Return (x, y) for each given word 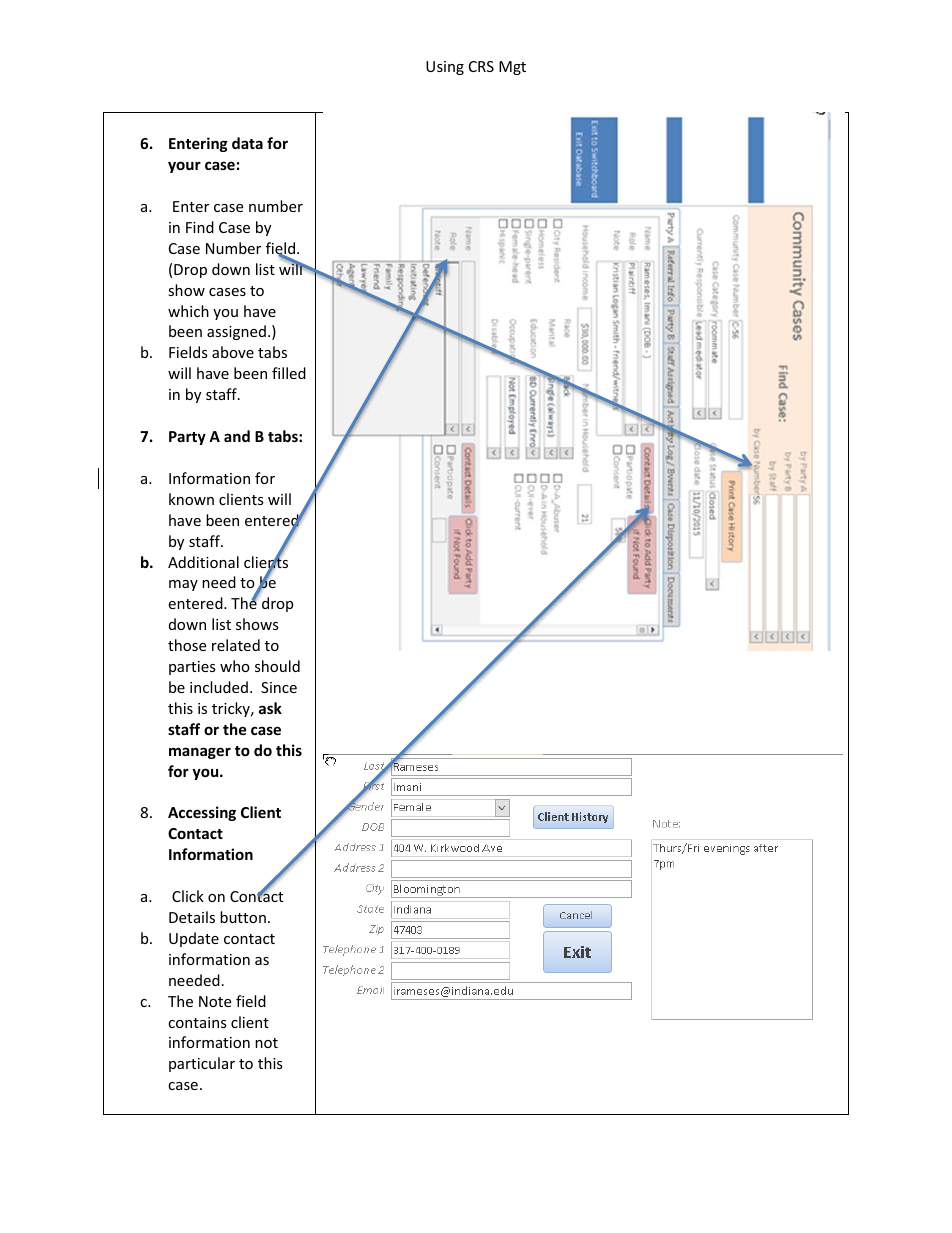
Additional (203, 562)
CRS (481, 66)
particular (202, 1064)
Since (279, 687)
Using (445, 68)
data (247, 143)
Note (215, 1001)
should (277, 666)
